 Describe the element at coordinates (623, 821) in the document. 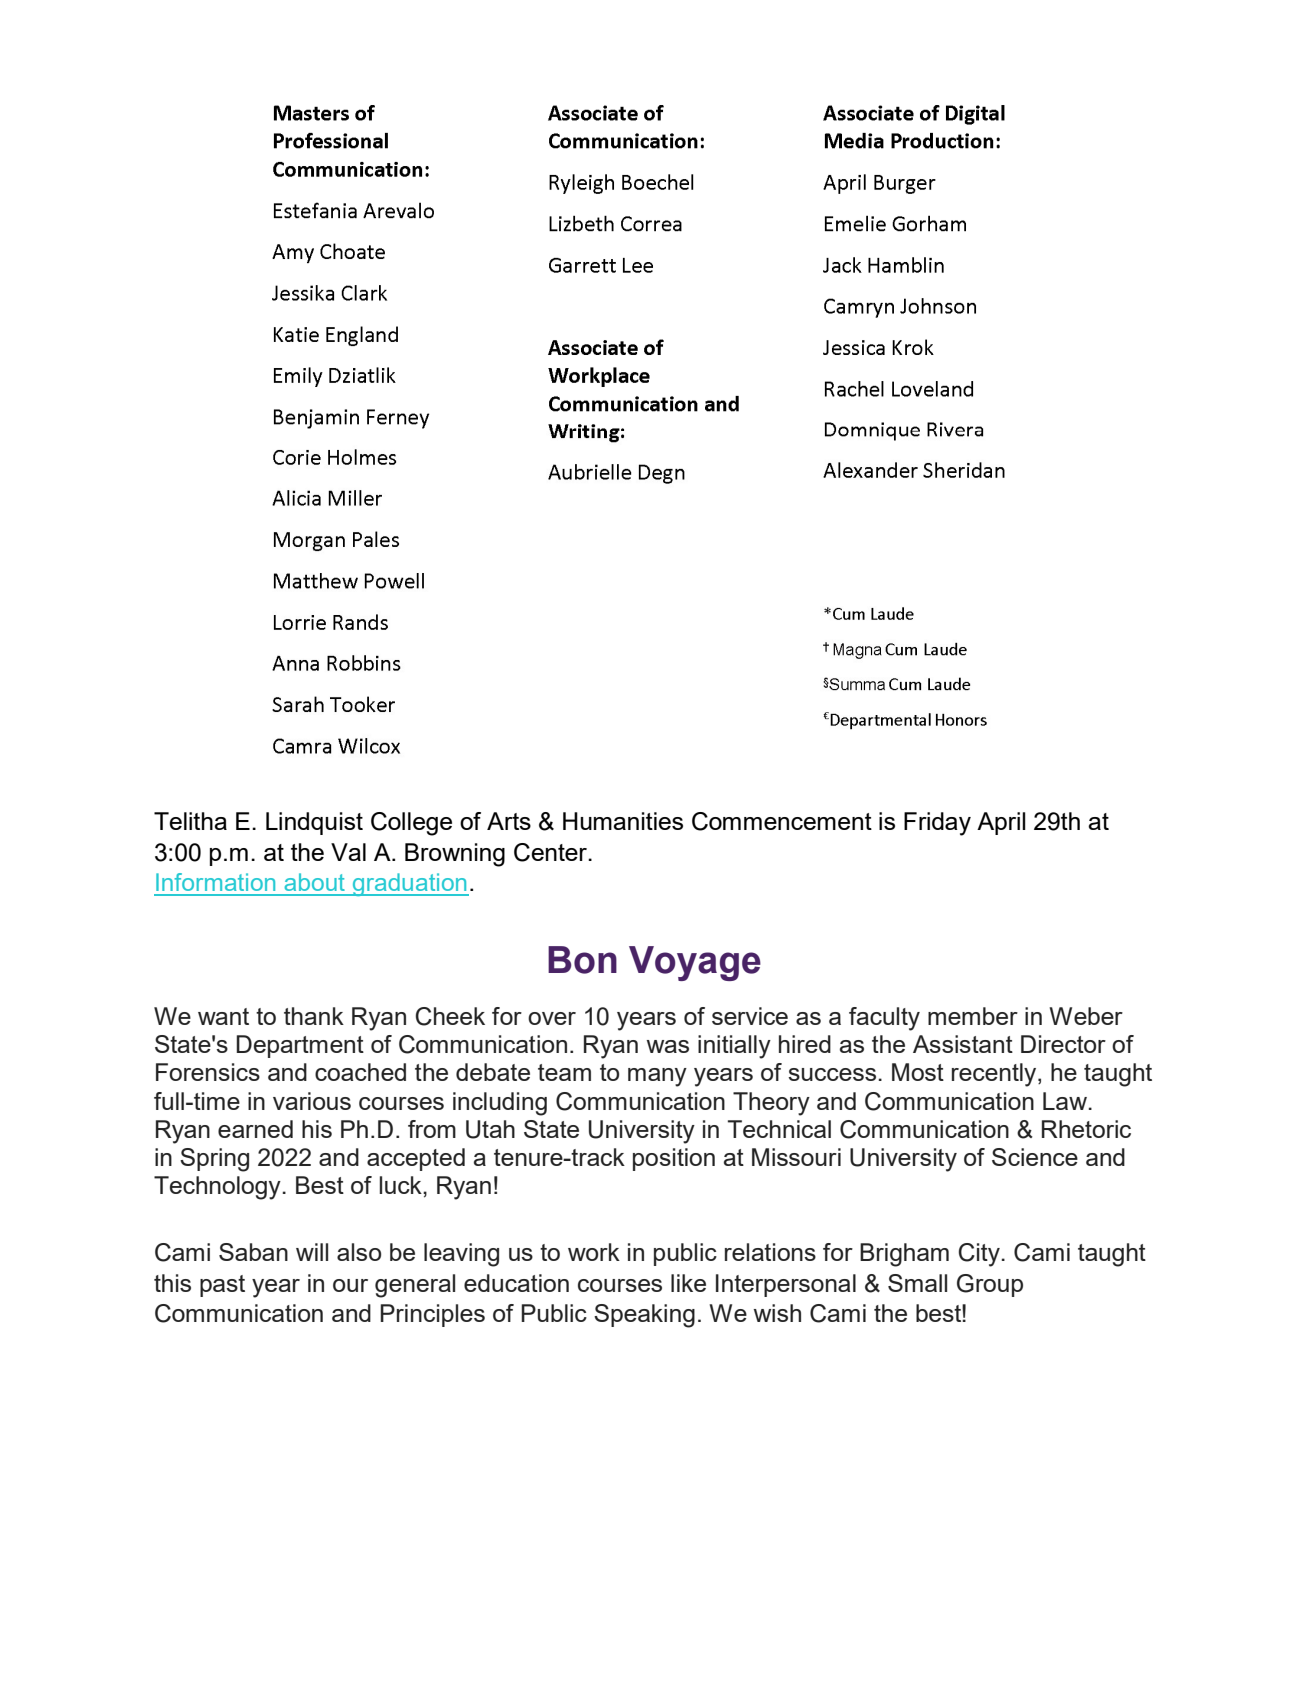

I see `Humanities` at that location.
